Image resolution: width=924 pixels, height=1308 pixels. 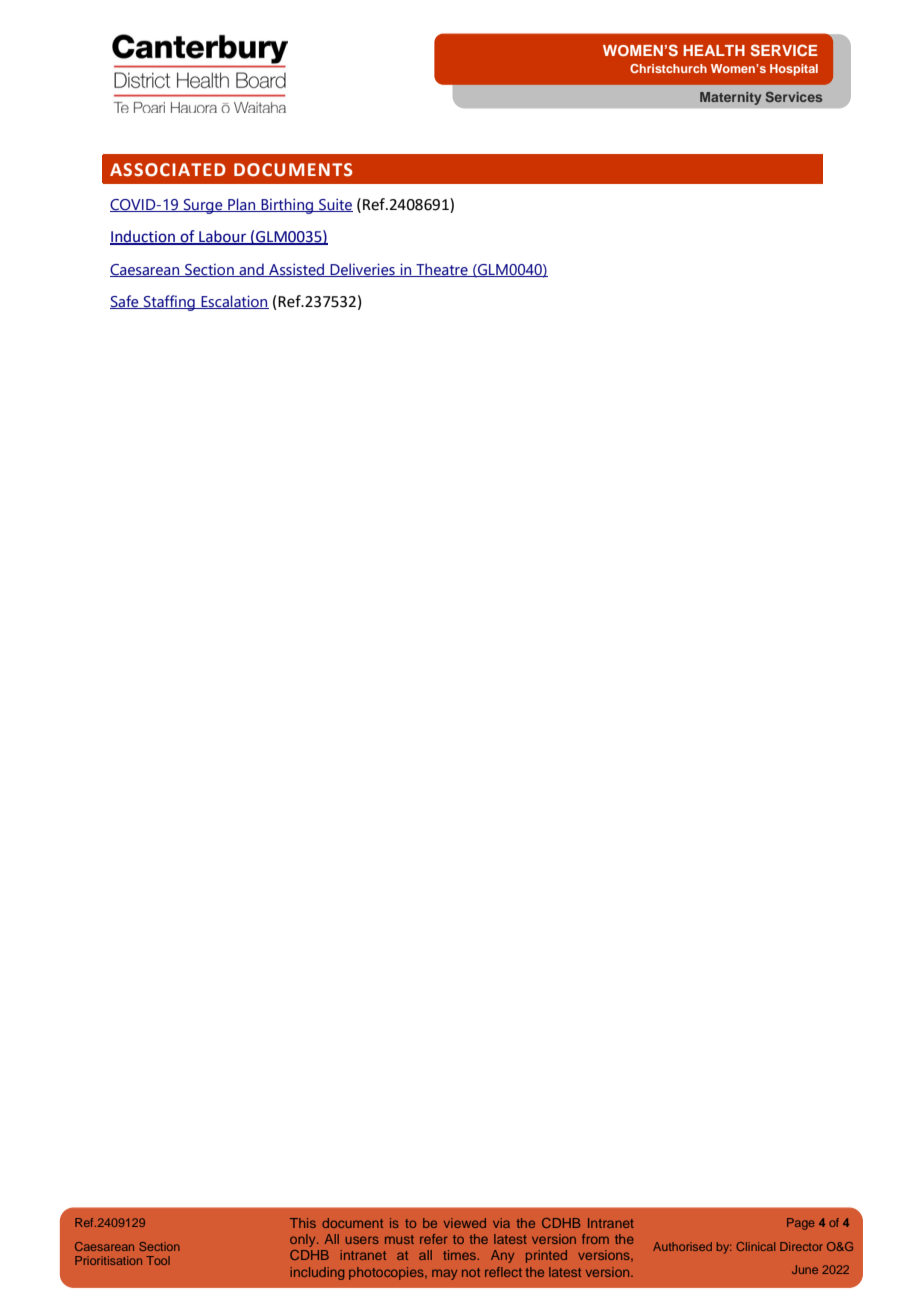 I want to click on Suite, so click(x=335, y=205).
